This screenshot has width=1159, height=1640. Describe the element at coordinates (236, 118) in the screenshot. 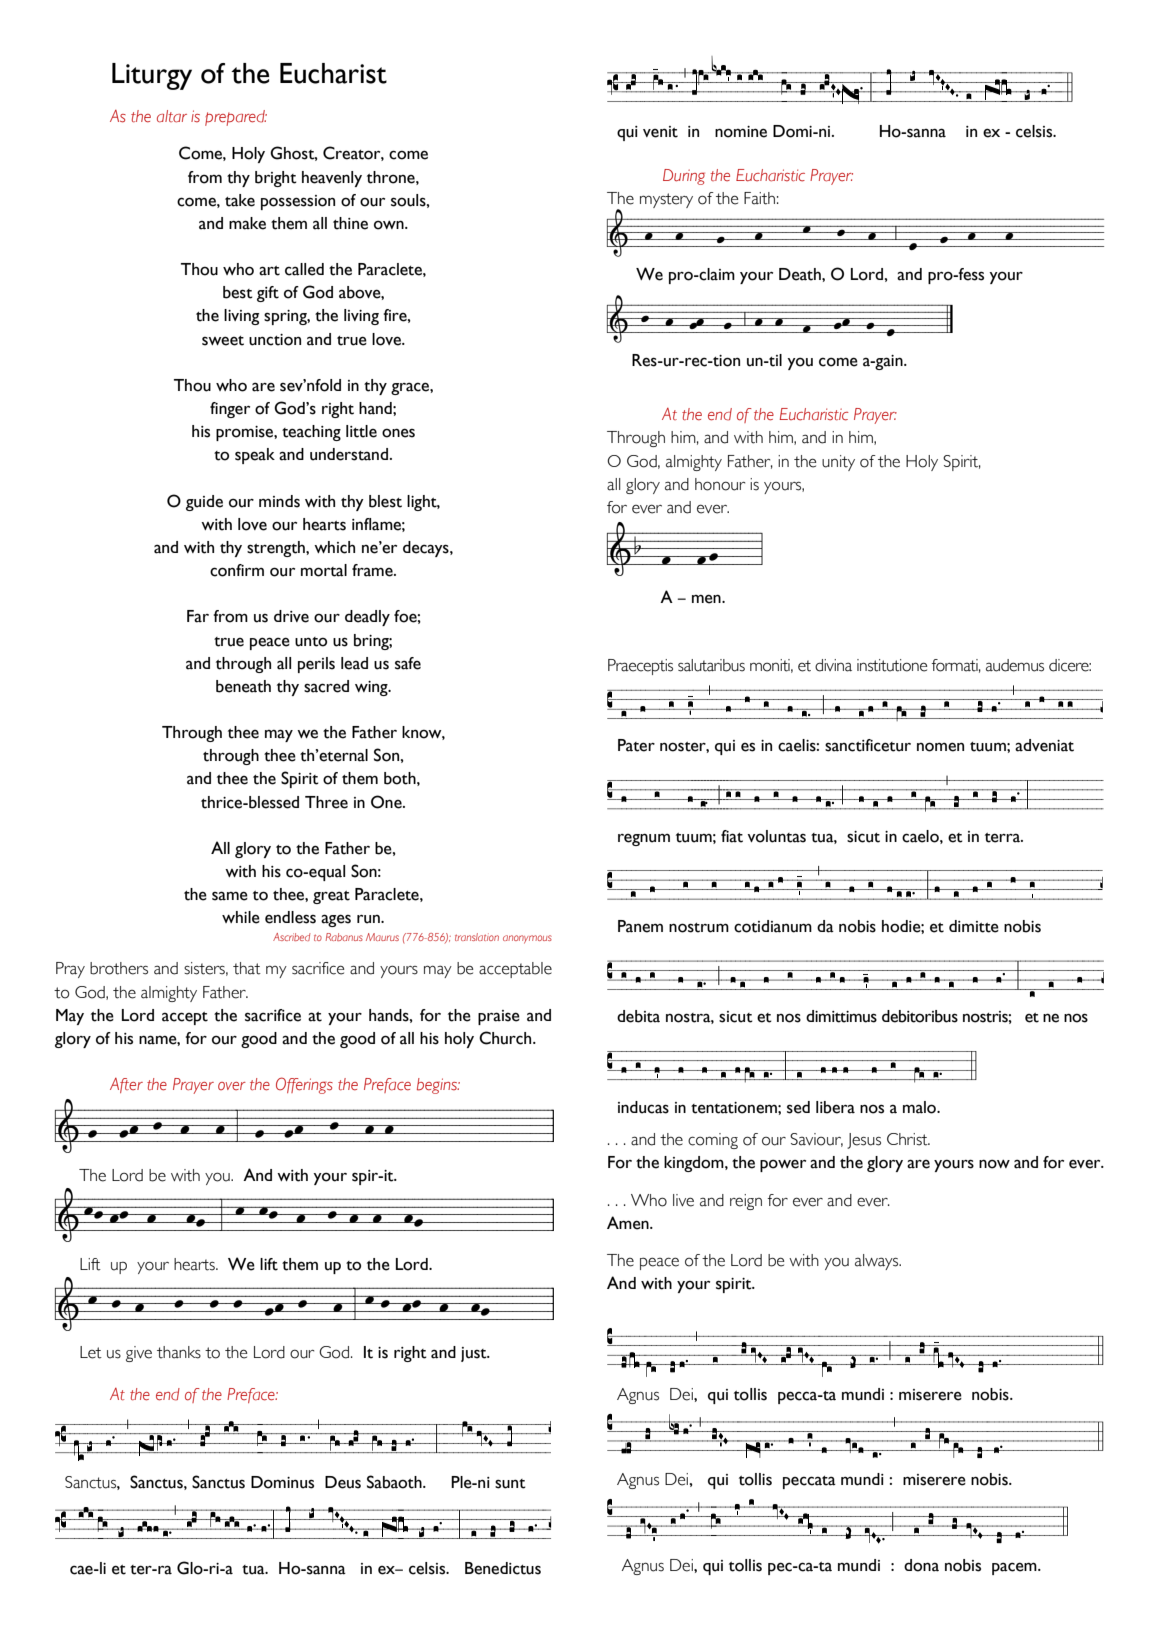

I see `prepared` at that location.
